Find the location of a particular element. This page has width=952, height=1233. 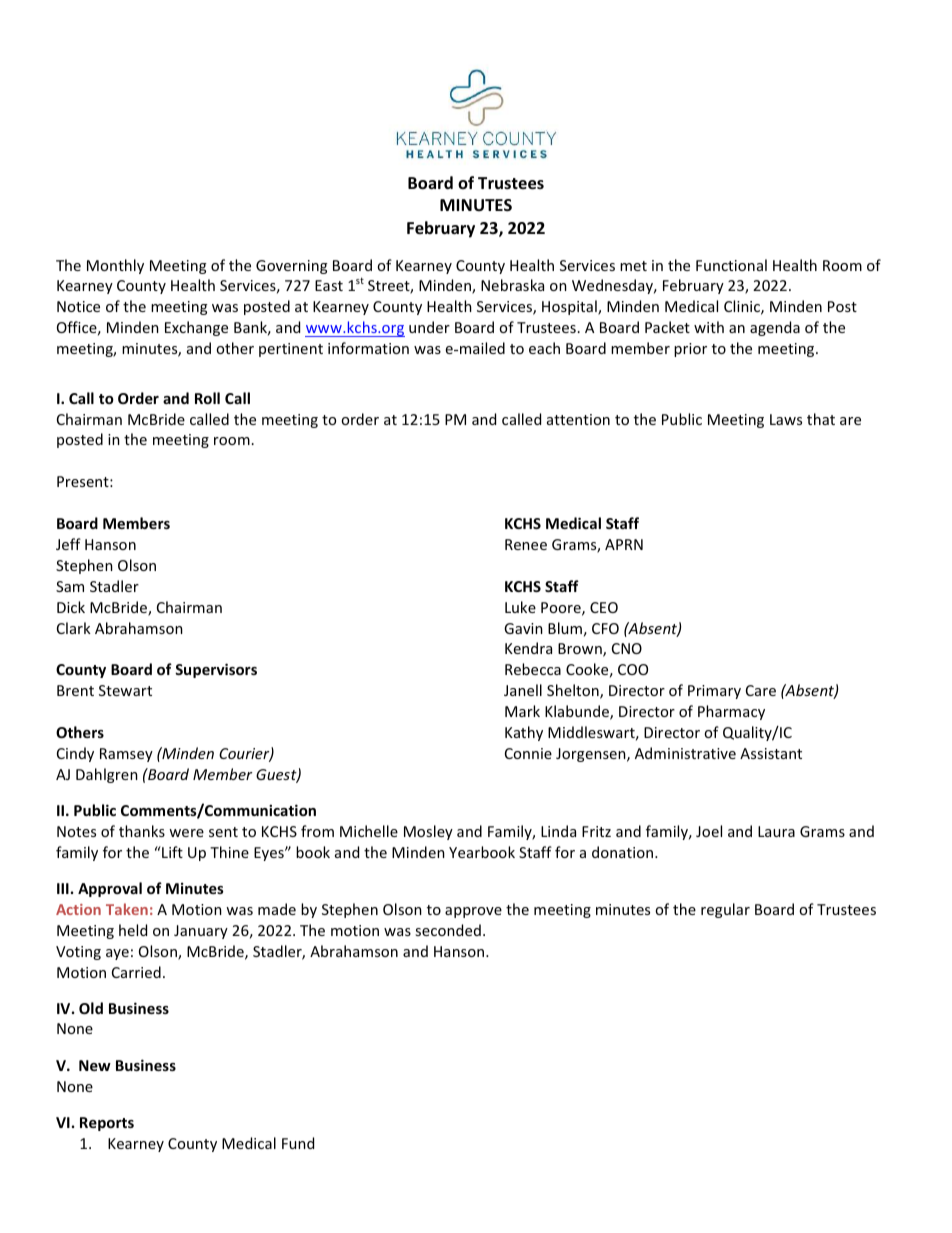

Functional is located at coordinates (731, 265).
